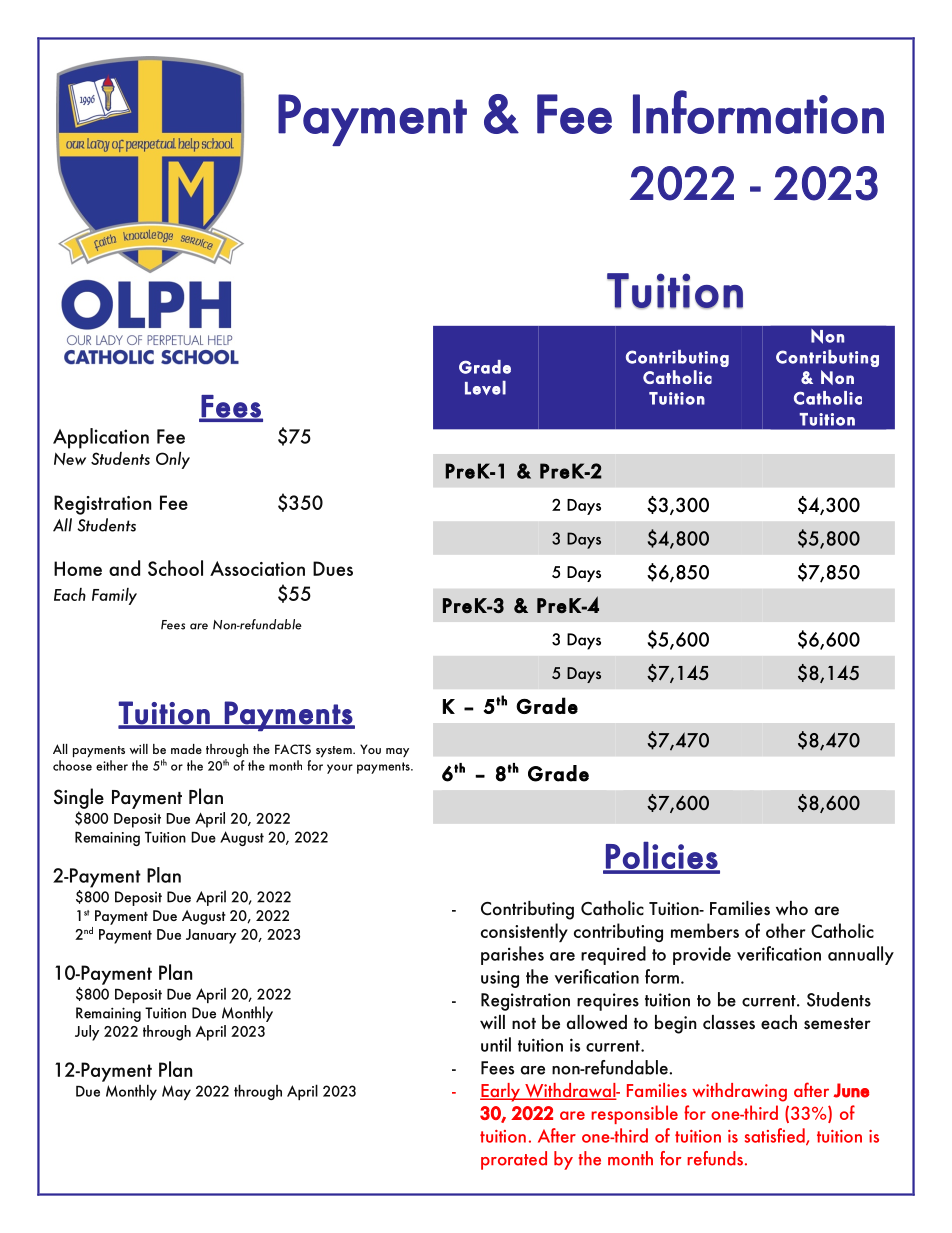  What do you see at coordinates (485, 388) in the image?
I see `Level` at bounding box center [485, 388].
